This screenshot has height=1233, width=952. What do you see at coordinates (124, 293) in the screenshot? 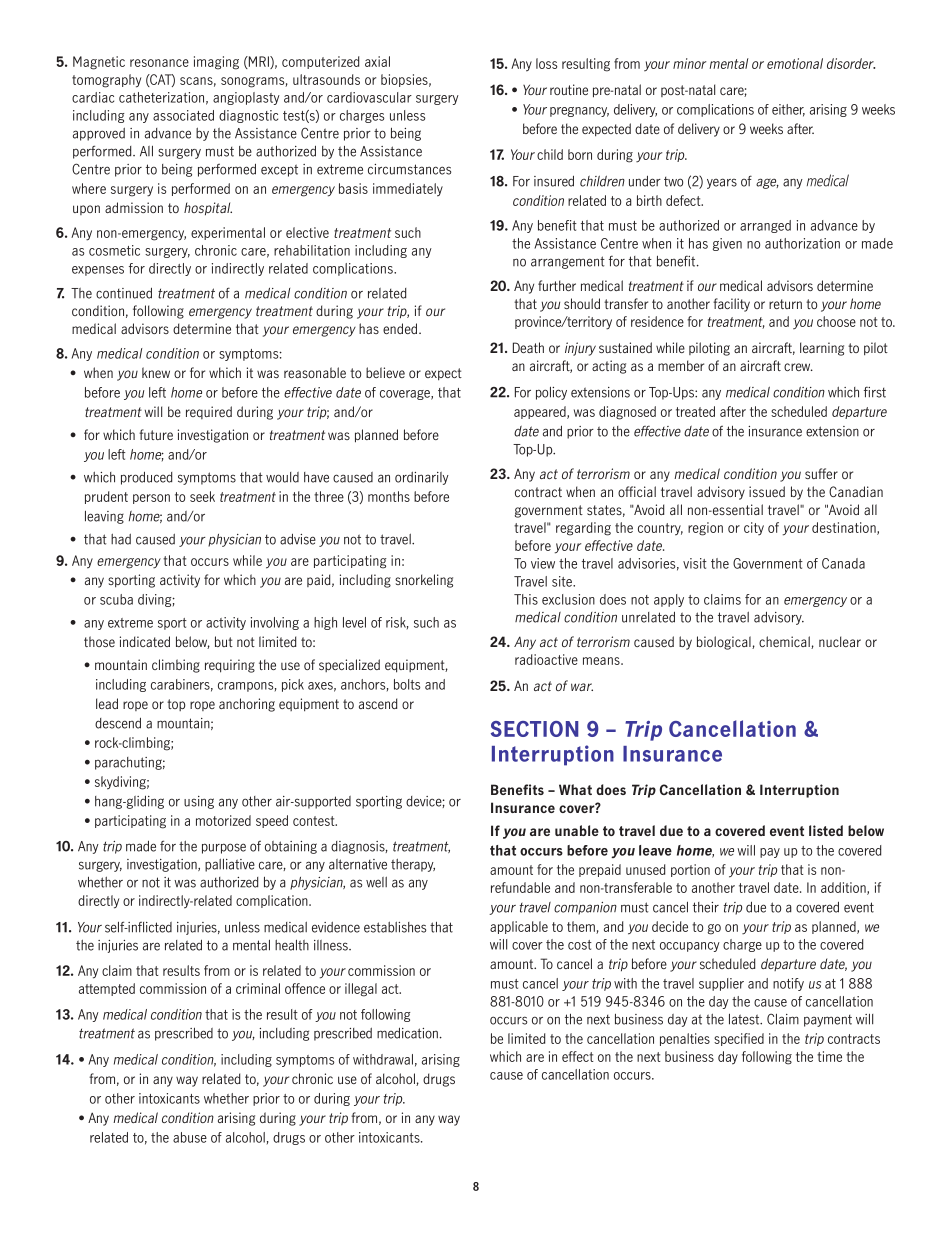
I see `continued` at bounding box center [124, 293].
